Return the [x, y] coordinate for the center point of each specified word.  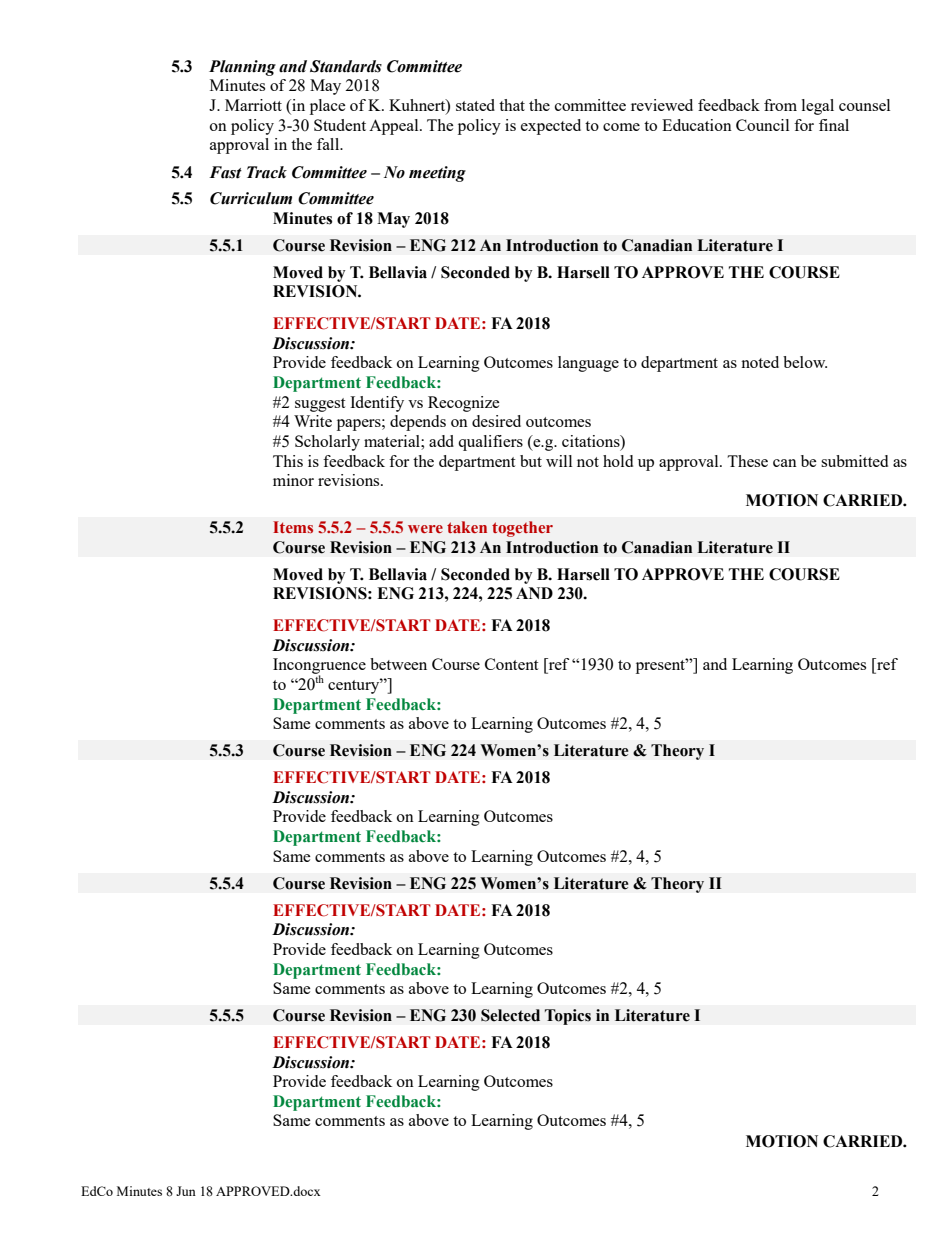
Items [293, 527]
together [522, 529]
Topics [568, 1017]
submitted [854, 461]
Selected [510, 1015]
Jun [186, 1191]
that [512, 105]
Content [511, 664]
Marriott [253, 105]
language [588, 364]
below [805, 362]
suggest [320, 405]
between [398, 664]
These [747, 461]
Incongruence [319, 667]
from [780, 105]
